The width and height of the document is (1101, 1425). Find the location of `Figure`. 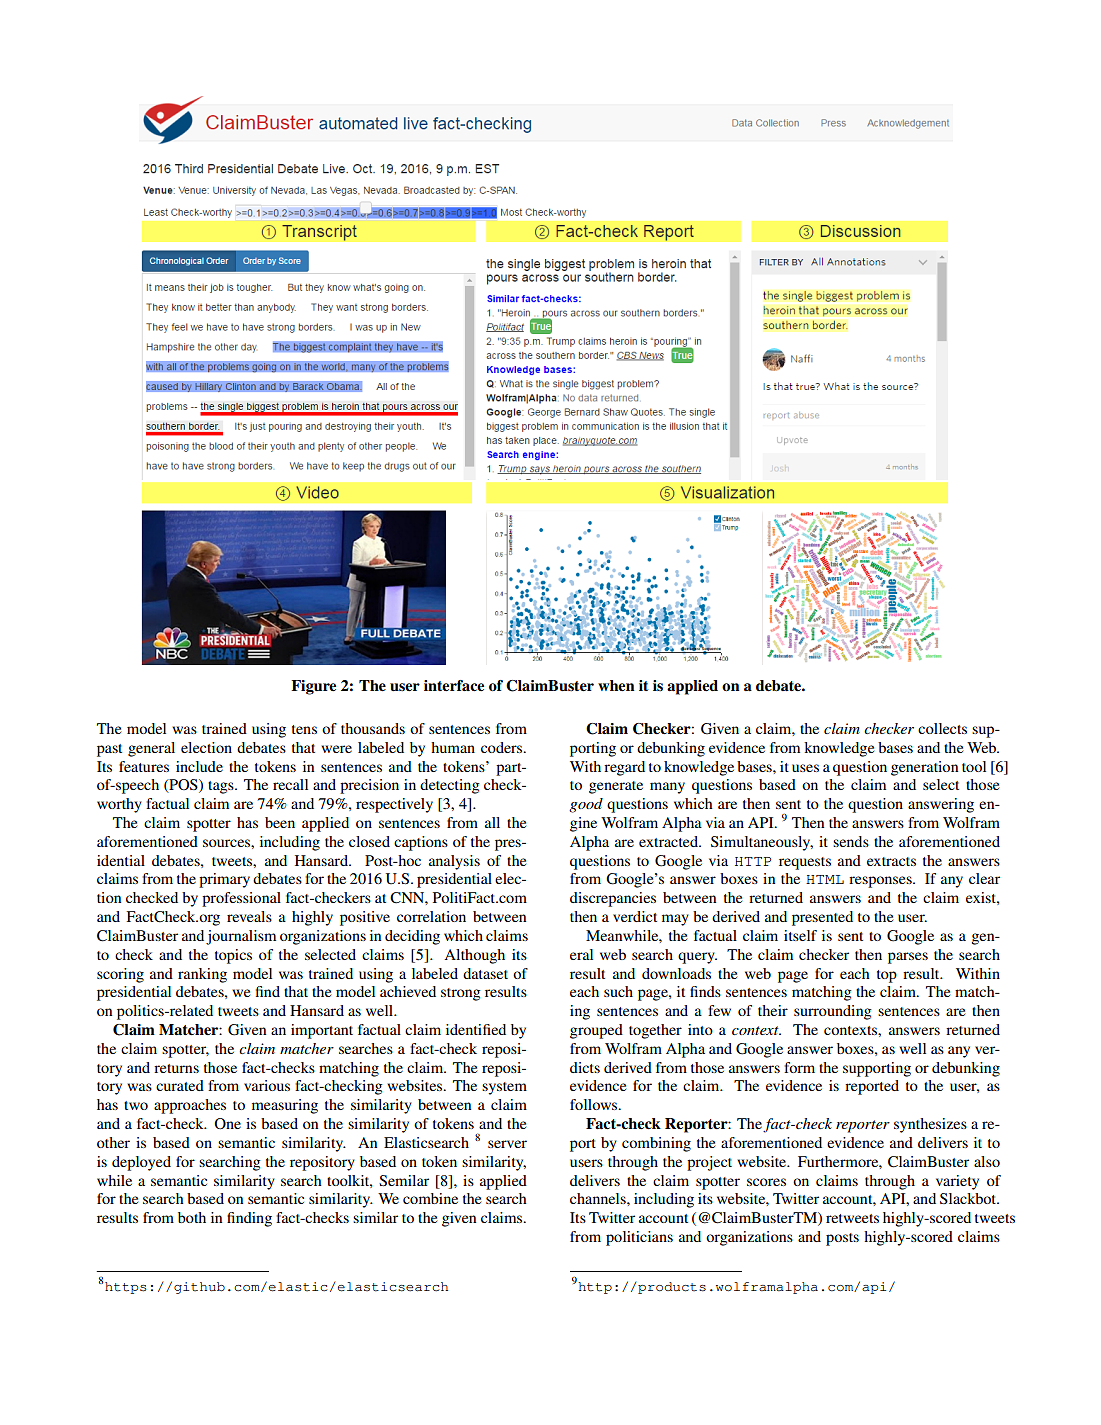

Figure is located at coordinates (313, 687).
